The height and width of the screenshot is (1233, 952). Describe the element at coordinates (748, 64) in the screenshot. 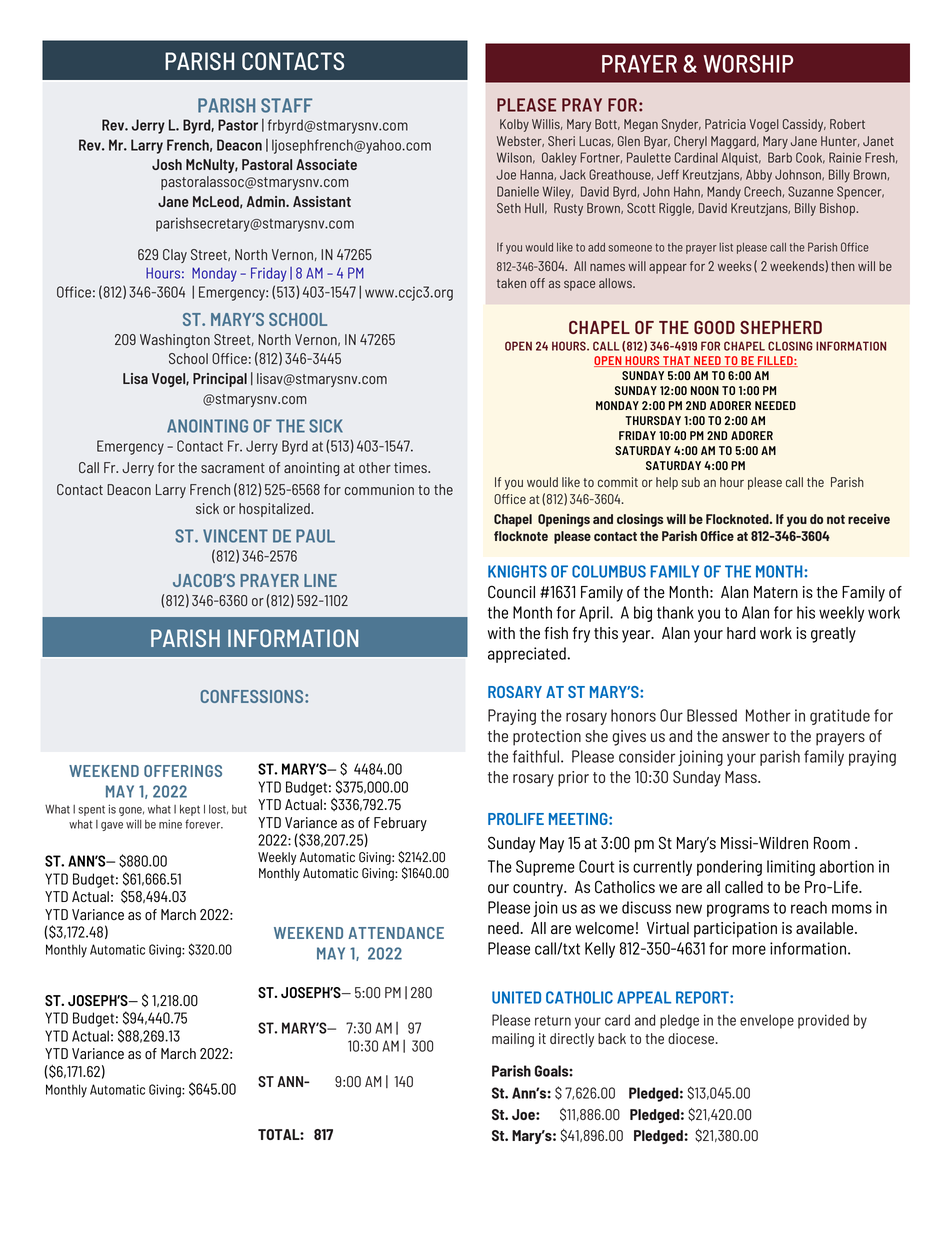

I see `WORSHIP` at that location.
